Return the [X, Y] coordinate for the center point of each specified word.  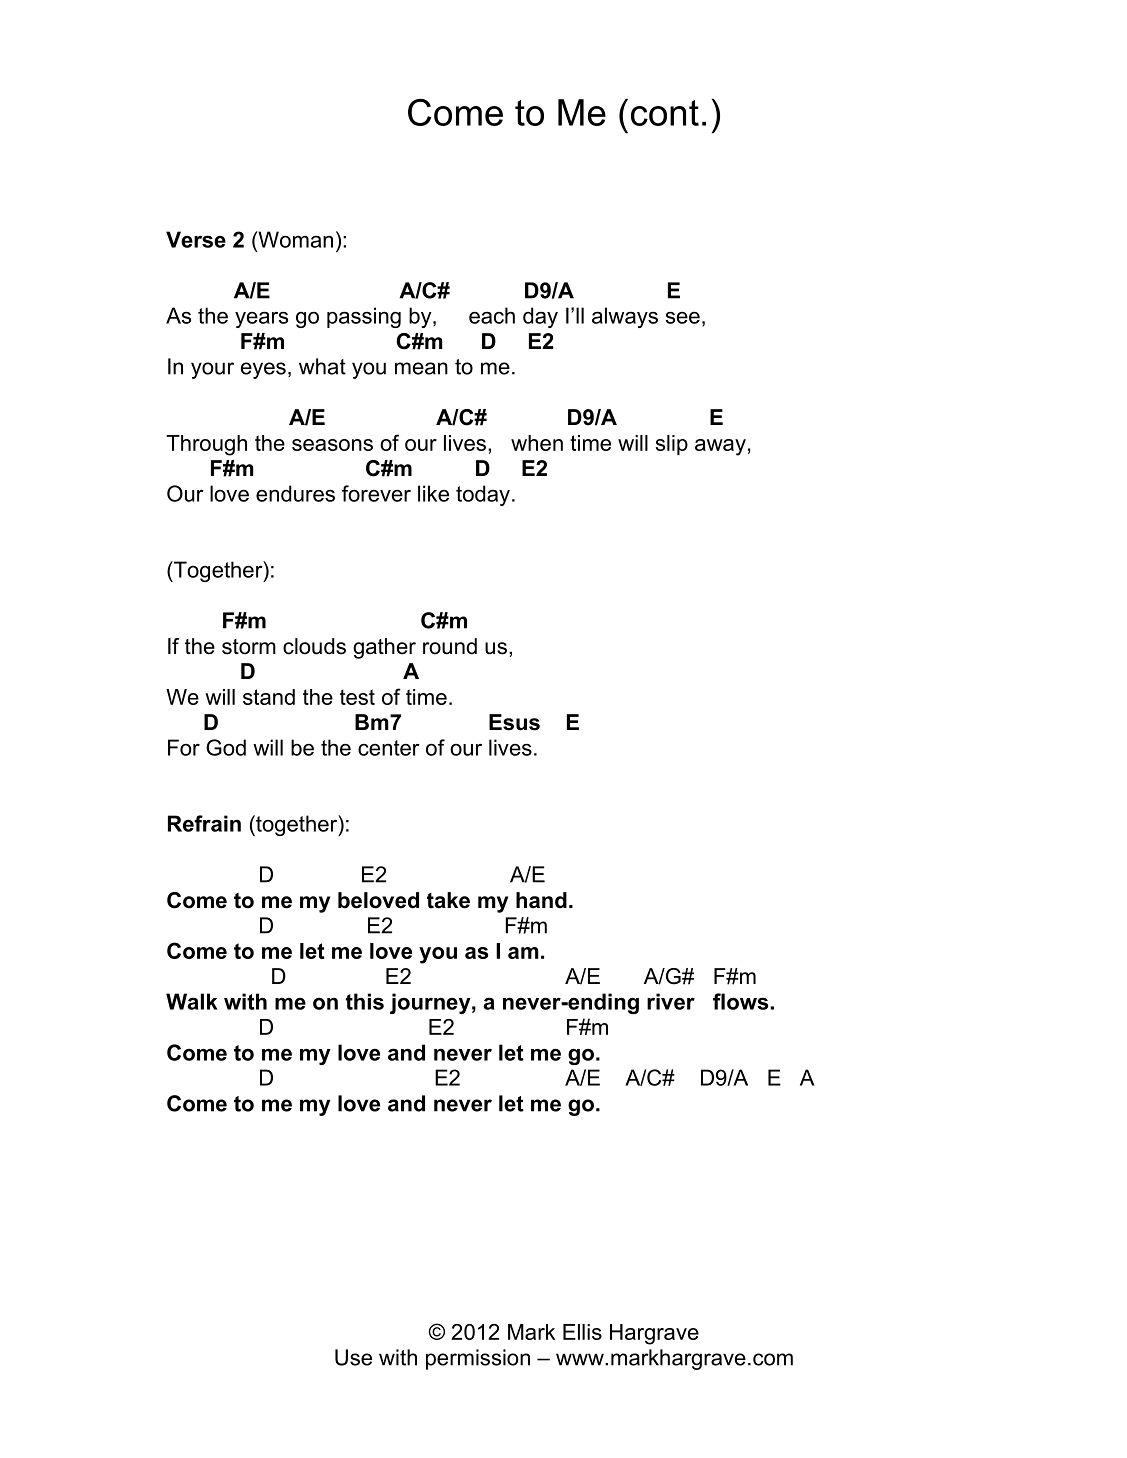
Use [353, 1357]
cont [665, 113]
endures [295, 493]
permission [478, 1359]
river [671, 1001]
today [483, 495]
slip [672, 445]
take [448, 900]
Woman [294, 239]
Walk [192, 1001]
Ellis [582, 1332]
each [492, 315]
